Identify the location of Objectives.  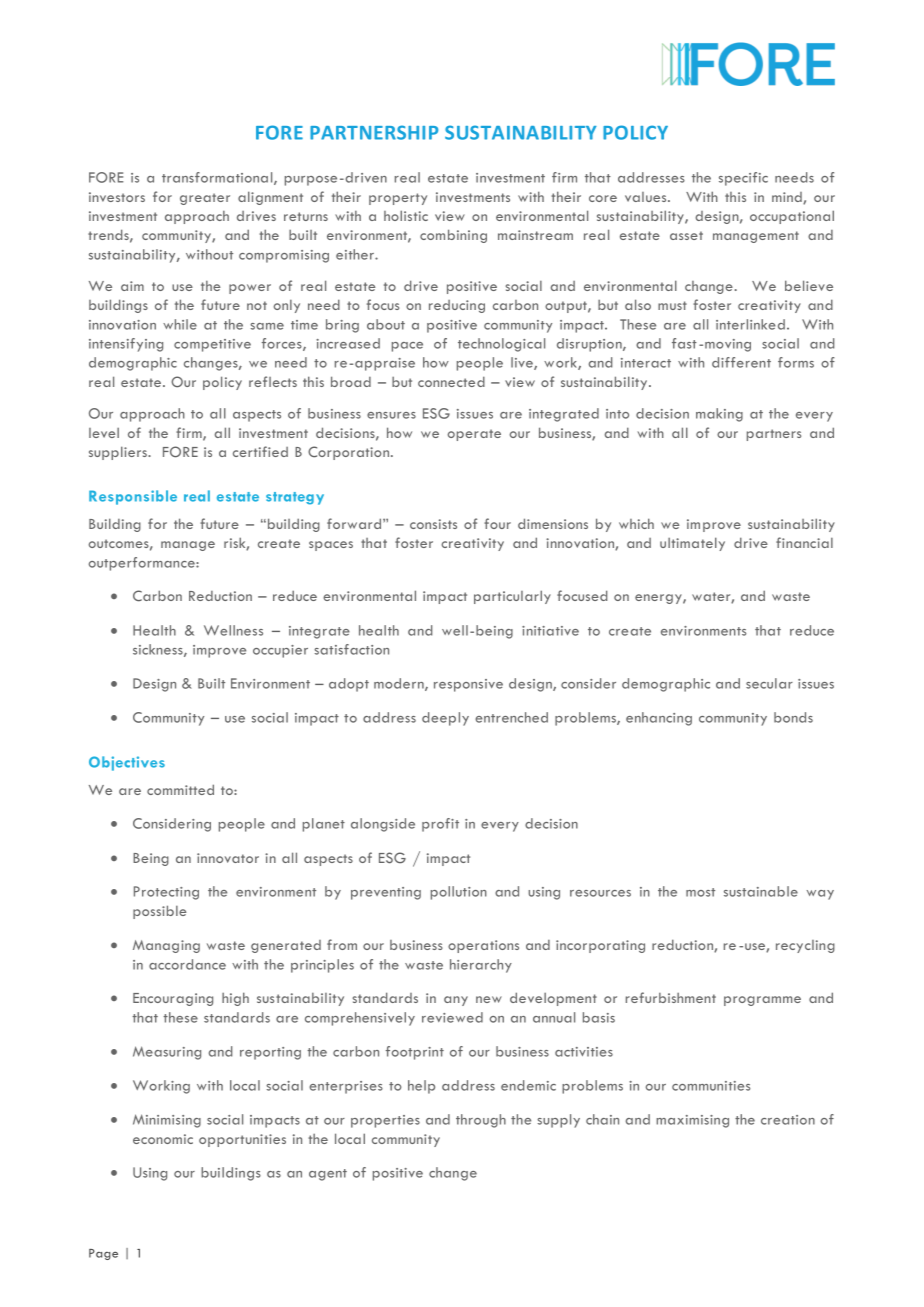
(127, 763).
